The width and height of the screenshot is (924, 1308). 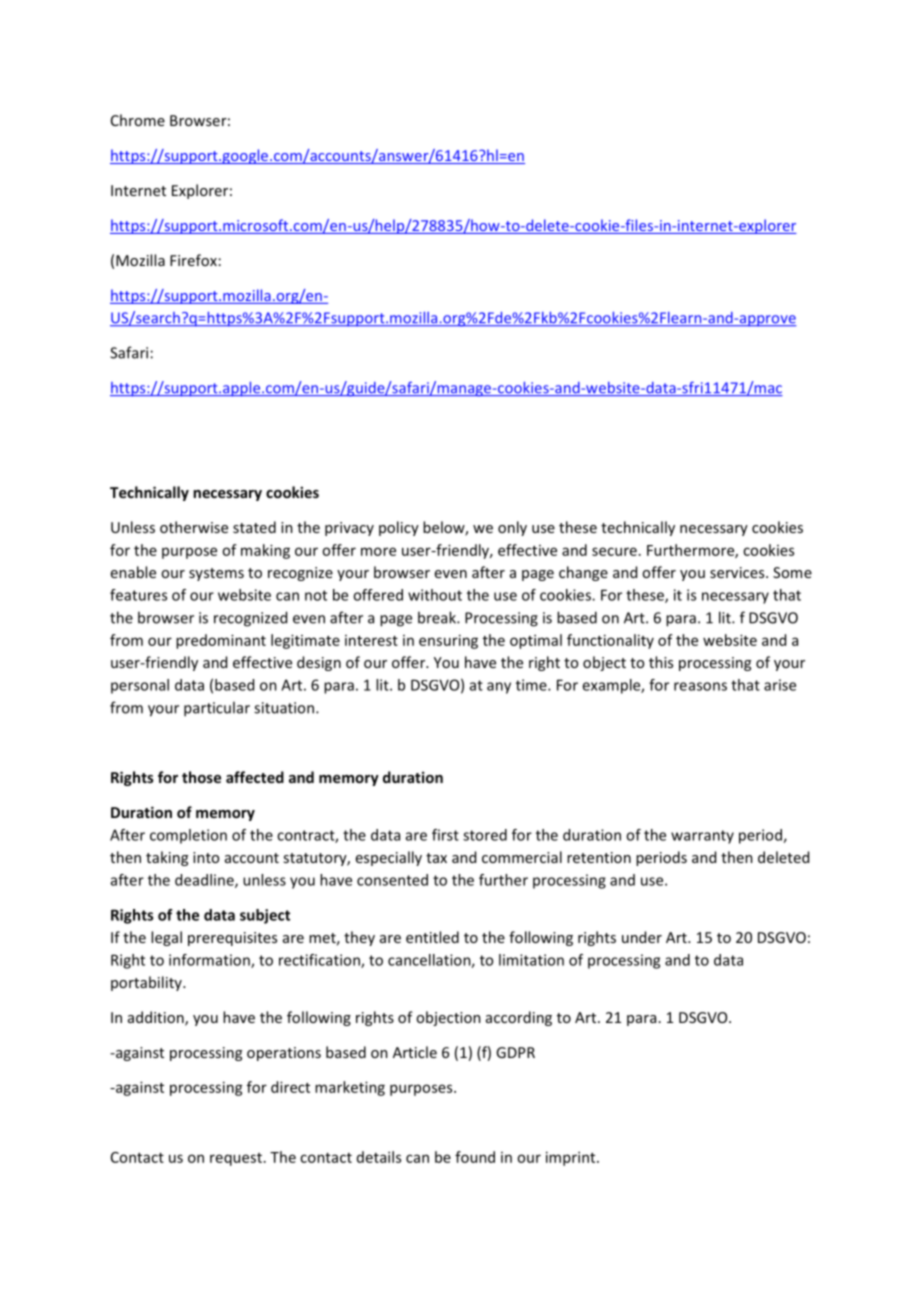 What do you see at coordinates (448, 641) in the screenshot?
I see `ensuring` at bounding box center [448, 641].
